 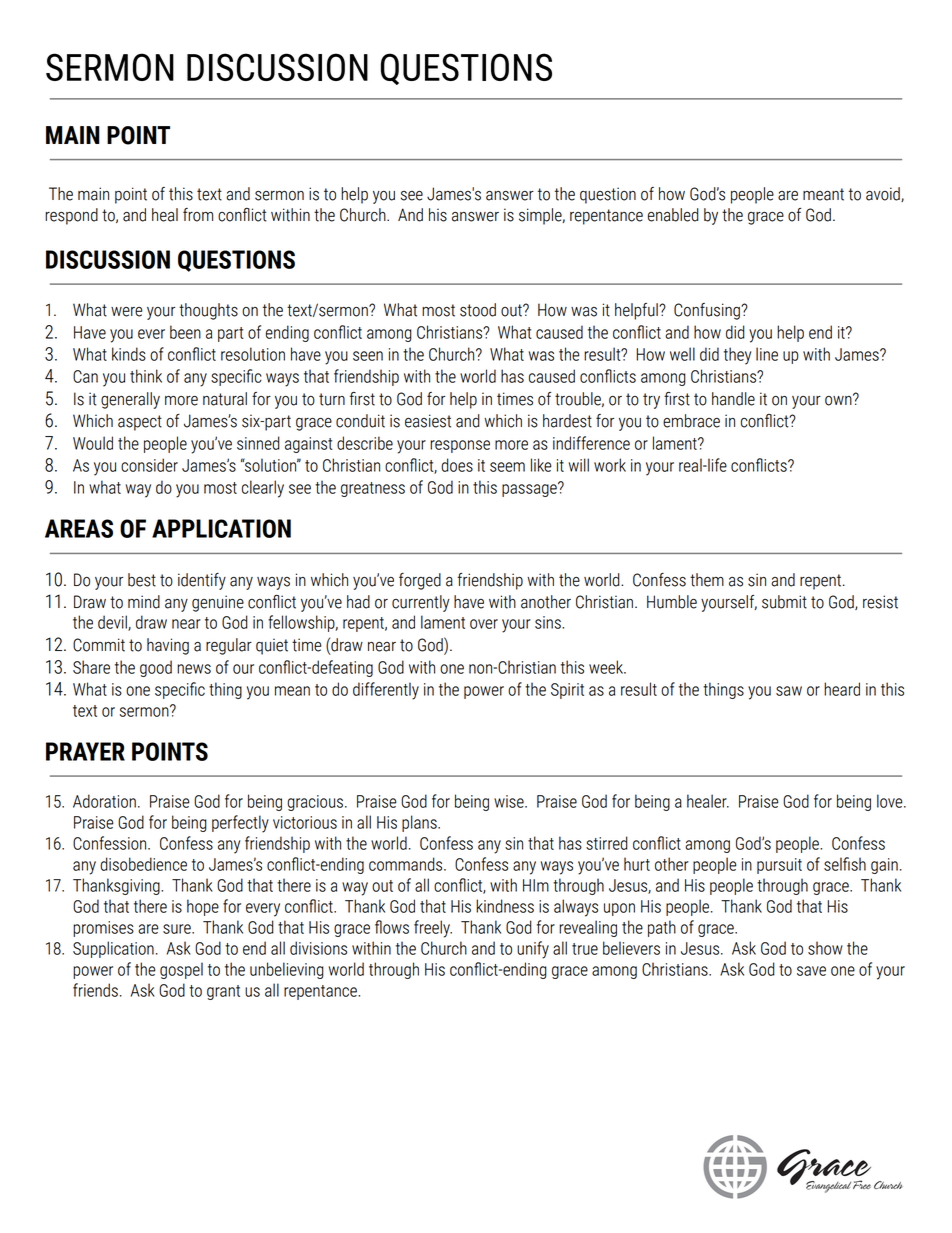 What do you see at coordinates (104, 801) in the page?
I see `Adoration` at bounding box center [104, 801].
